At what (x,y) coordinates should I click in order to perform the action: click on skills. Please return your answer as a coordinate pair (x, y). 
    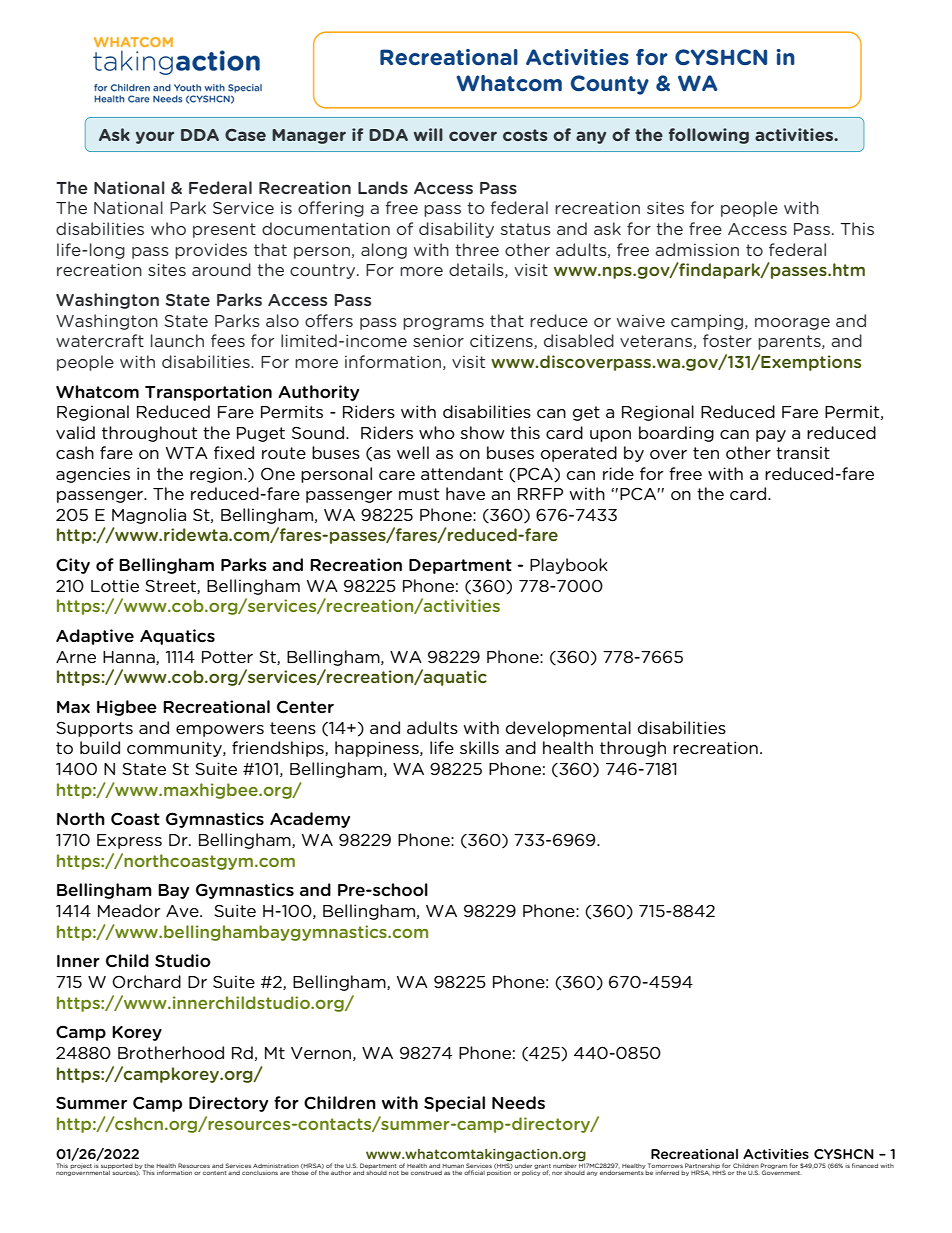
    Looking at the image, I should click on (479, 747).
